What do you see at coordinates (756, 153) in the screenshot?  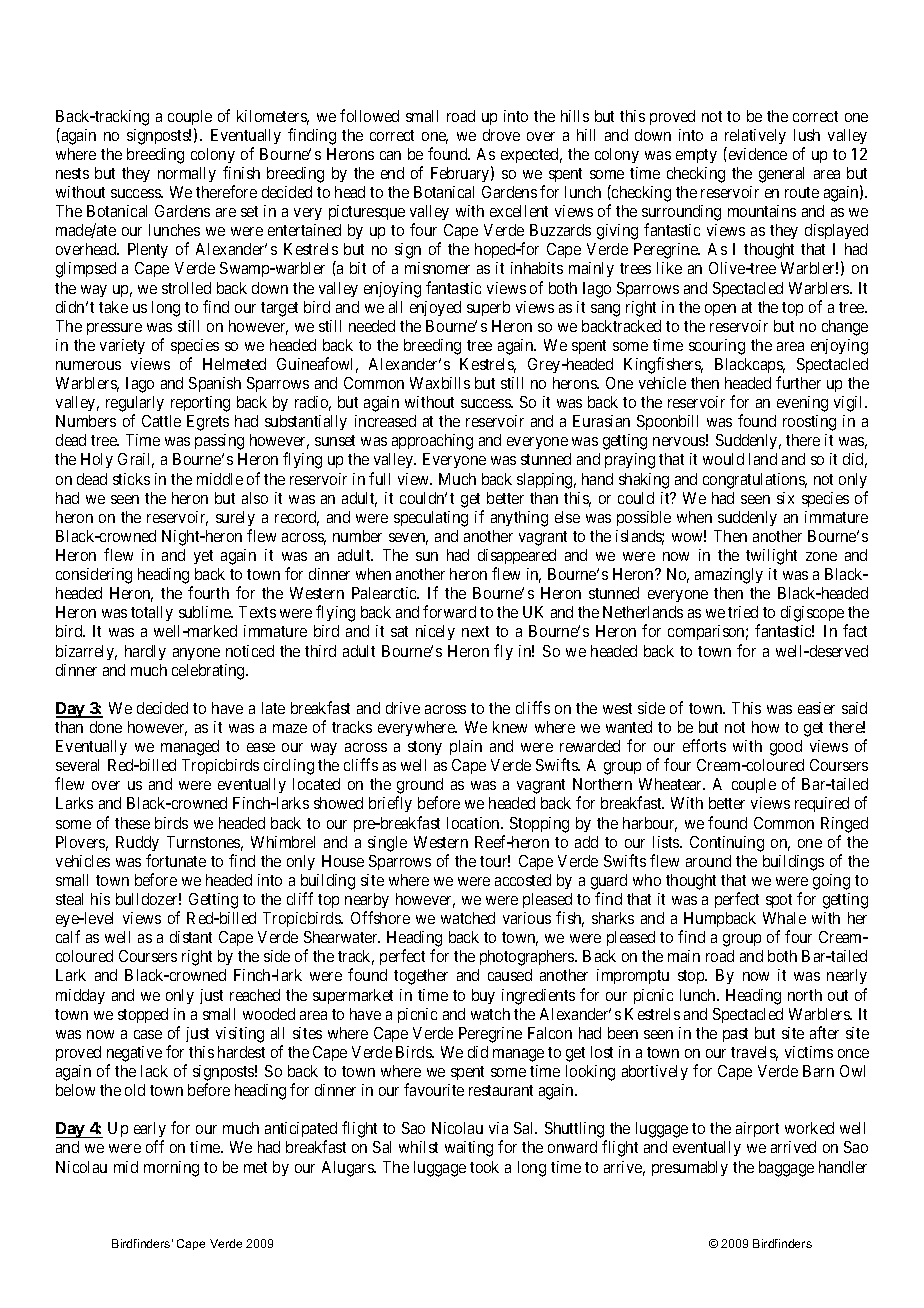 I see `evidence` at bounding box center [756, 153].
